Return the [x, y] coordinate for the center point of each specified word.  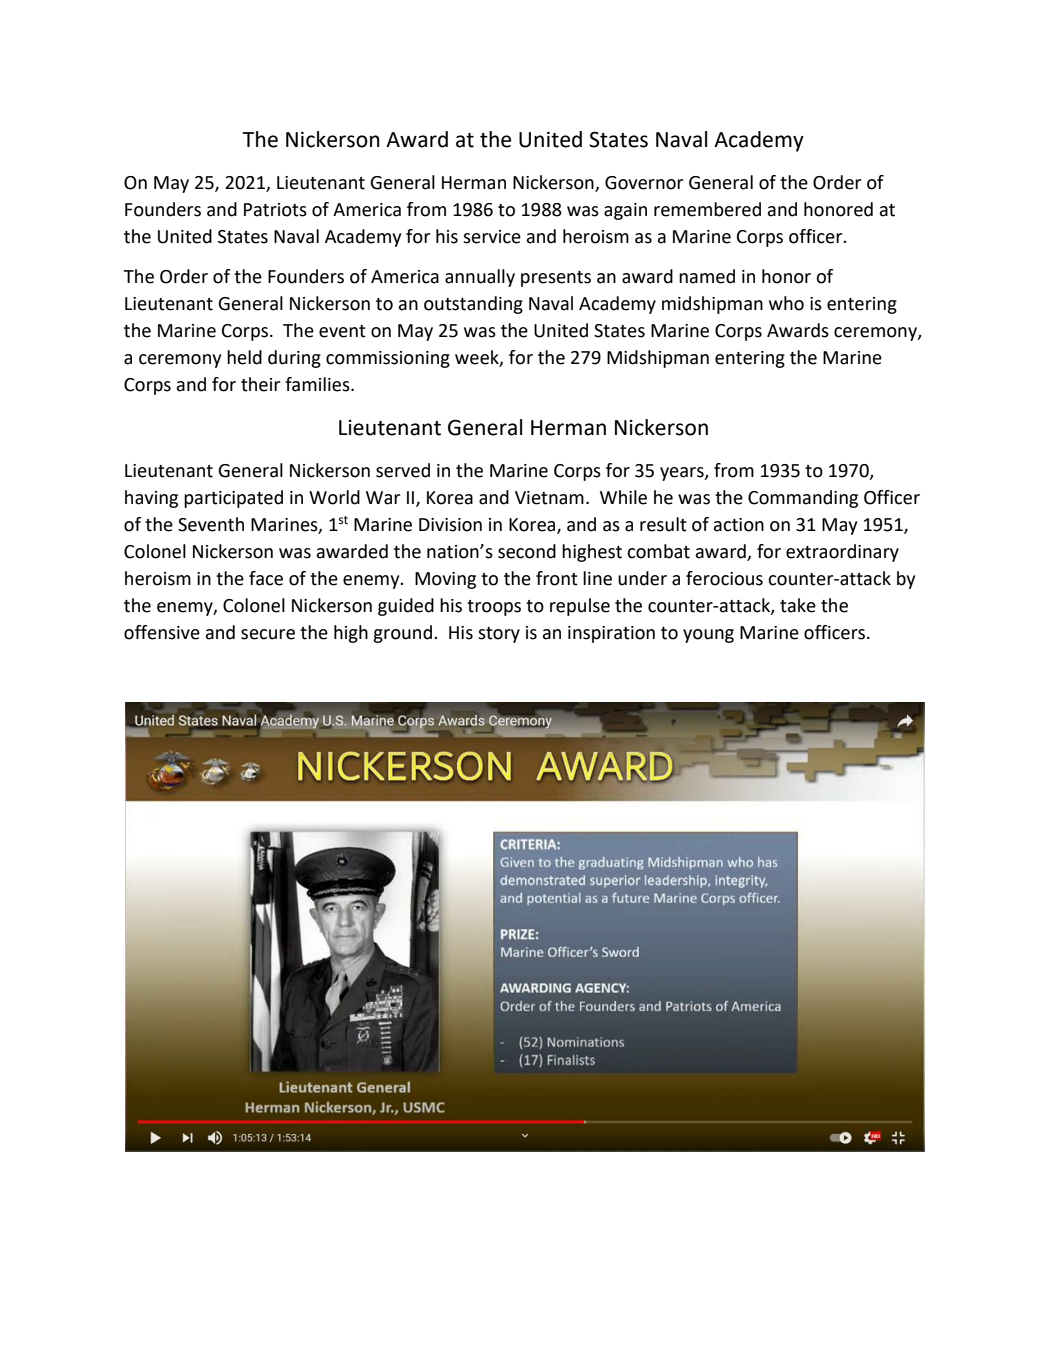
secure [268, 634]
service [492, 237]
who [786, 303]
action [739, 525]
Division [450, 525]
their [260, 384]
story [499, 635]
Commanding [803, 499]
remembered [707, 209]
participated [233, 499]
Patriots [275, 210]
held [244, 357]
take [798, 605]
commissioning [388, 359]
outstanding [473, 305]
